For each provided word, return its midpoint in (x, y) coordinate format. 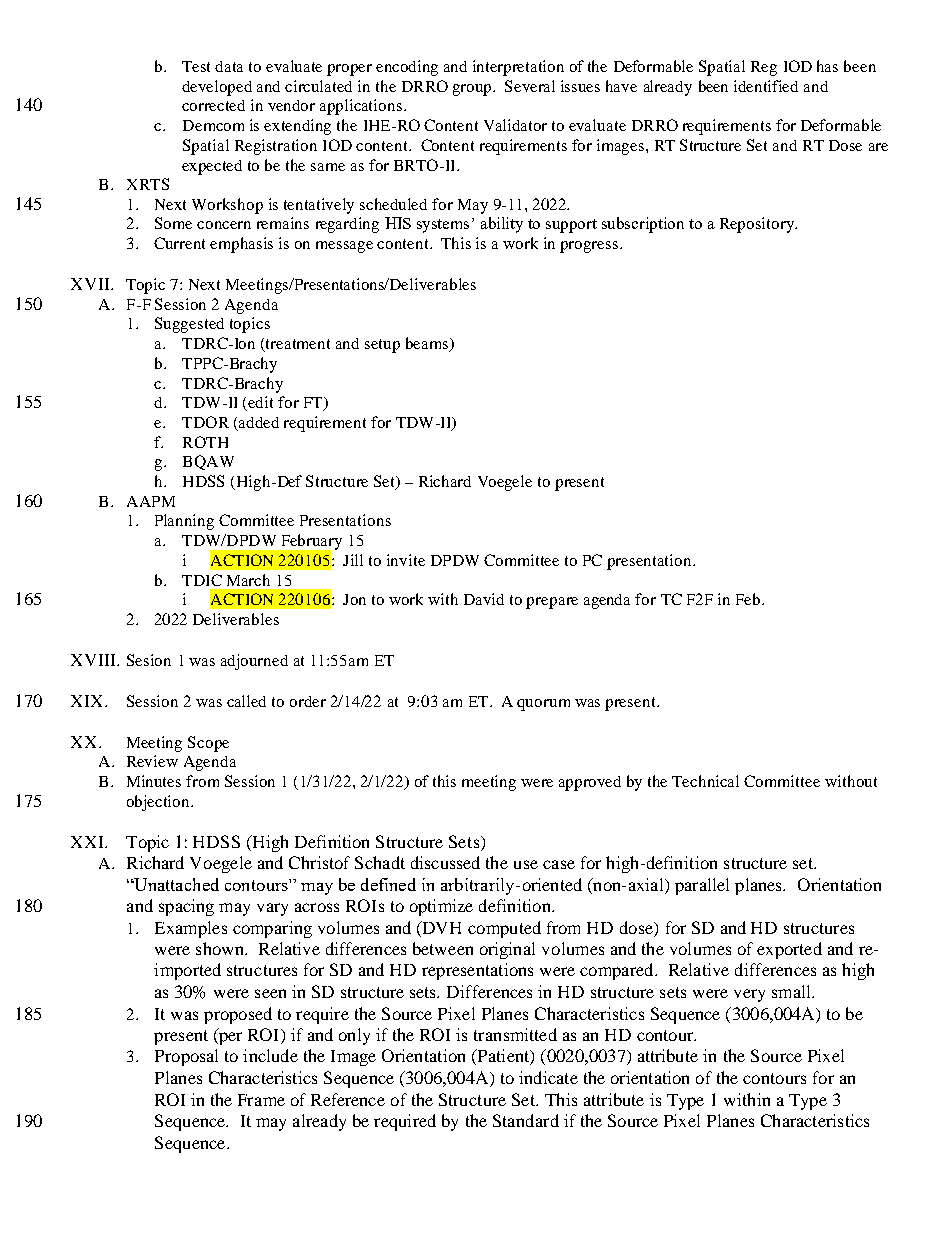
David (484, 599)
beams (428, 344)
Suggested (189, 325)
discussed (445, 862)
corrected (213, 105)
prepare (552, 603)
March (248, 580)
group (474, 90)
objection (159, 803)
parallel (702, 886)
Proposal (186, 1057)
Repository (758, 225)
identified (766, 86)
